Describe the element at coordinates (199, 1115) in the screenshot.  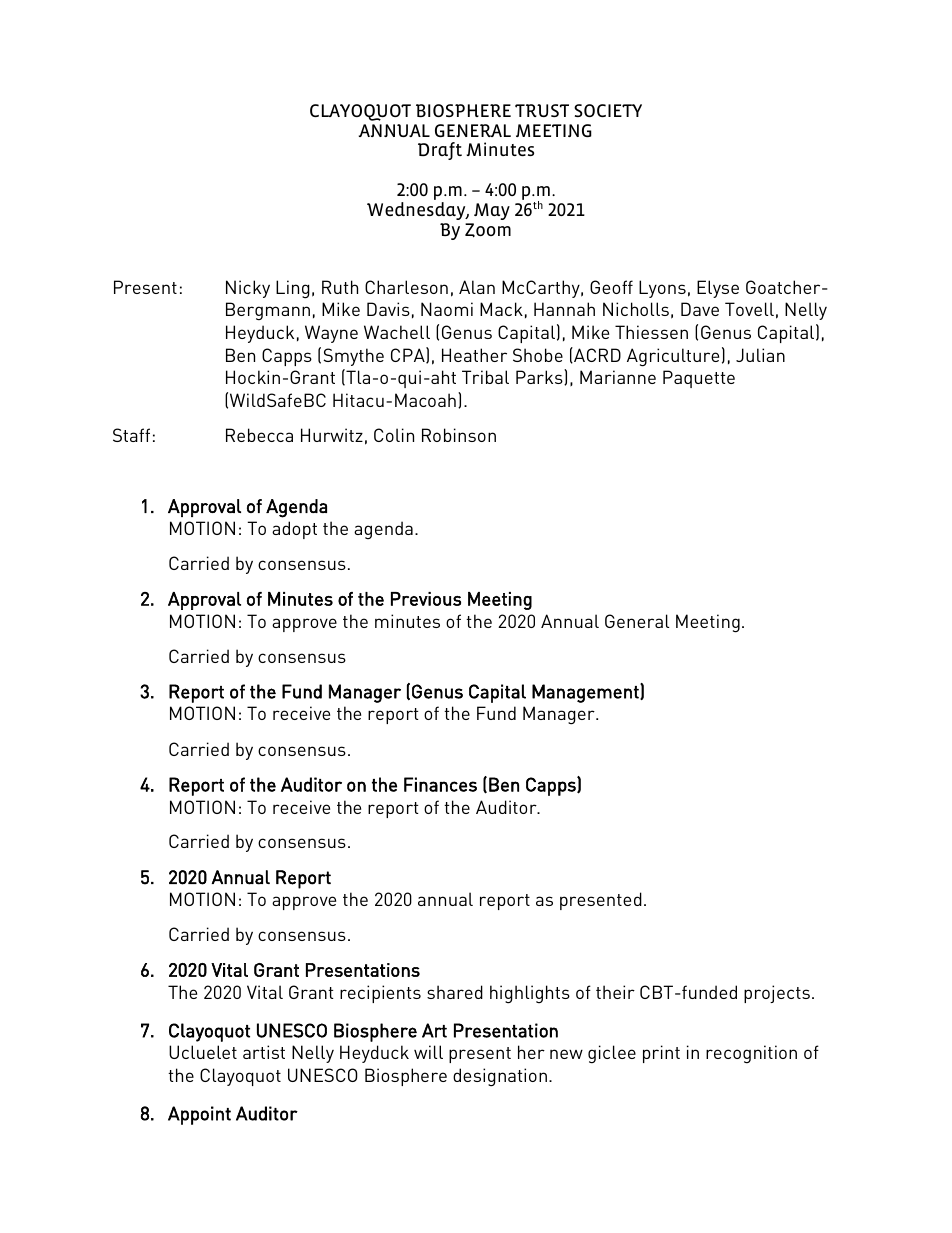
I see `Appoint` at that location.
